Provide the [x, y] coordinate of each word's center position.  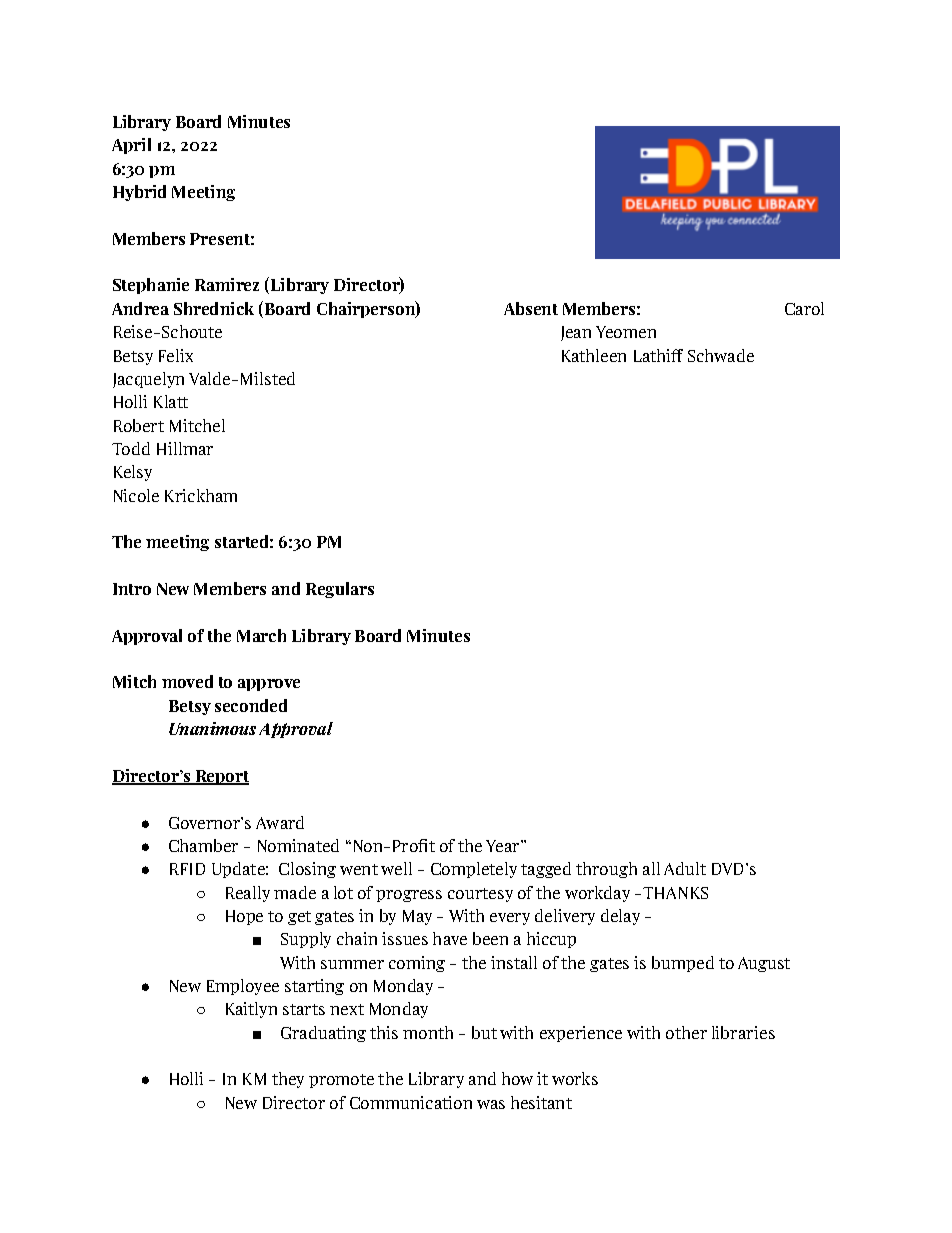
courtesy [480, 895]
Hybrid [139, 193]
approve [269, 685]
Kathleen [594, 355]
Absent [531, 308]
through [606, 870]
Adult [685, 868]
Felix [176, 355]
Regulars [340, 590]
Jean [576, 333]
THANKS [675, 893]
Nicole [136, 495]
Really [248, 894]
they [288, 1080]
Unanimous [212, 728]
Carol [804, 308]
